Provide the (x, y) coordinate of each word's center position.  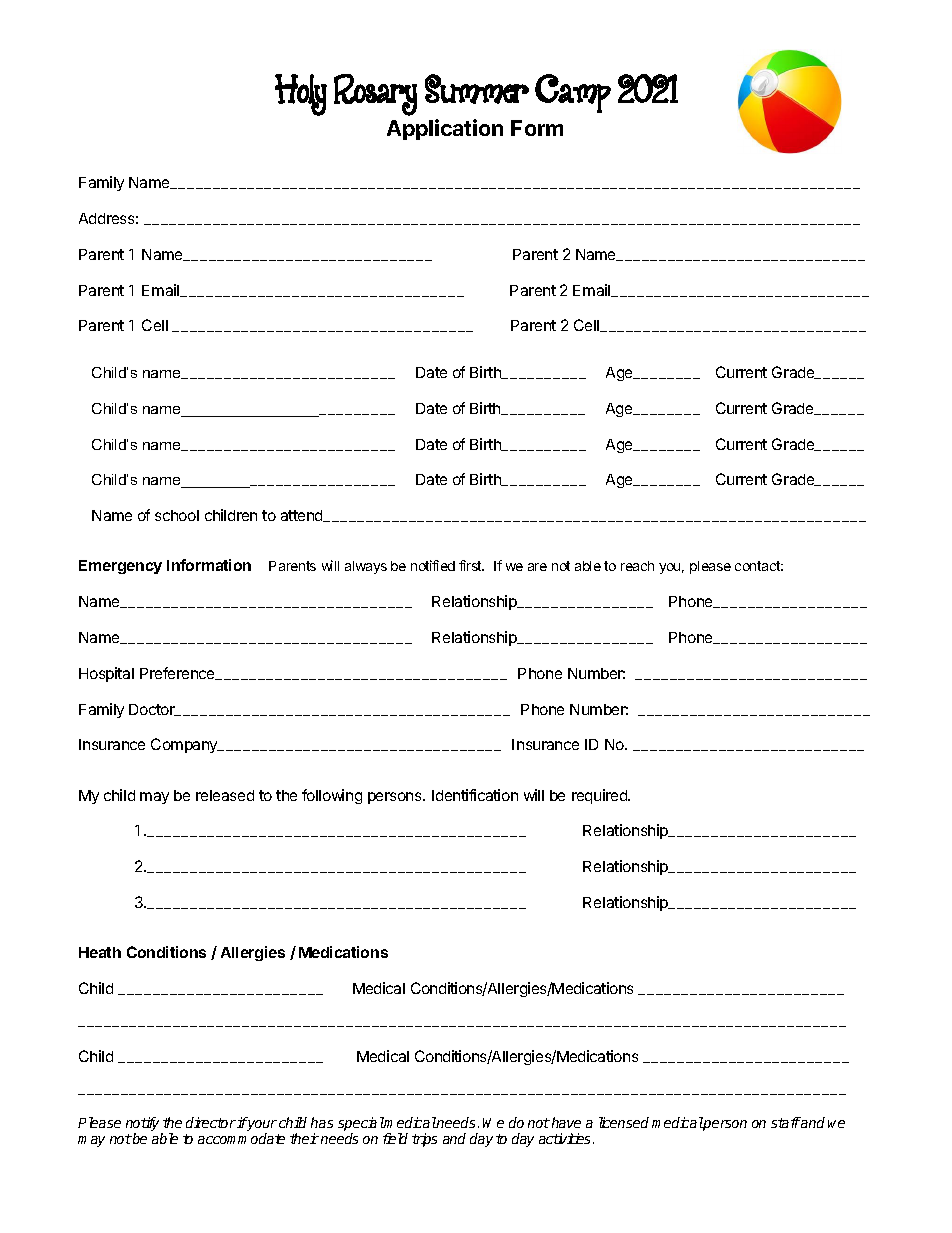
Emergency (120, 567)
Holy (301, 95)
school (177, 515)
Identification (475, 795)
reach (637, 566)
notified (433, 565)
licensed (624, 1122)
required (600, 796)
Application (445, 129)
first (471, 565)
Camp (573, 93)
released (225, 795)
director (211, 1122)
